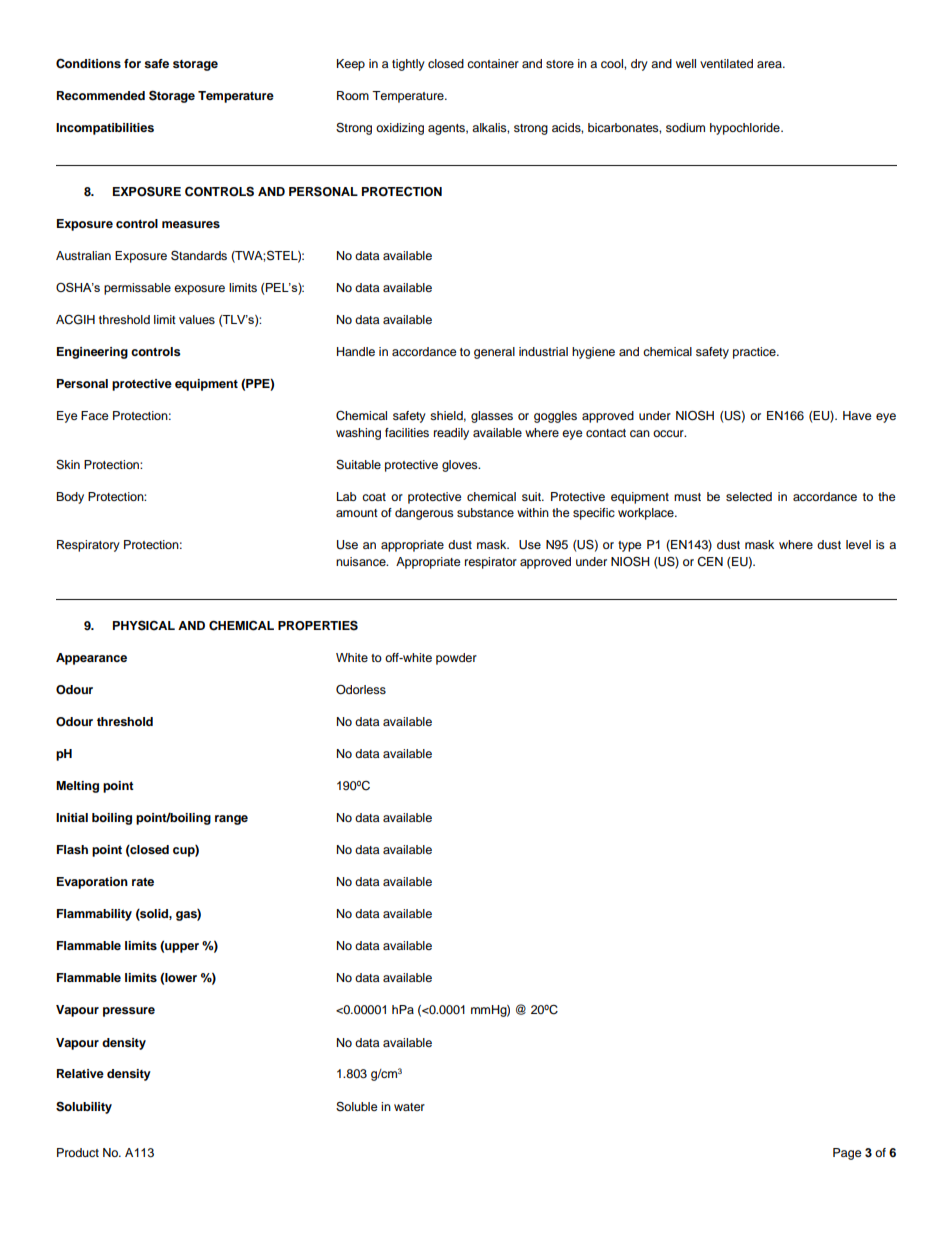 The width and height of the page is (952, 1233). Describe the element at coordinates (409, 1107) in the page. I see `water` at that location.
